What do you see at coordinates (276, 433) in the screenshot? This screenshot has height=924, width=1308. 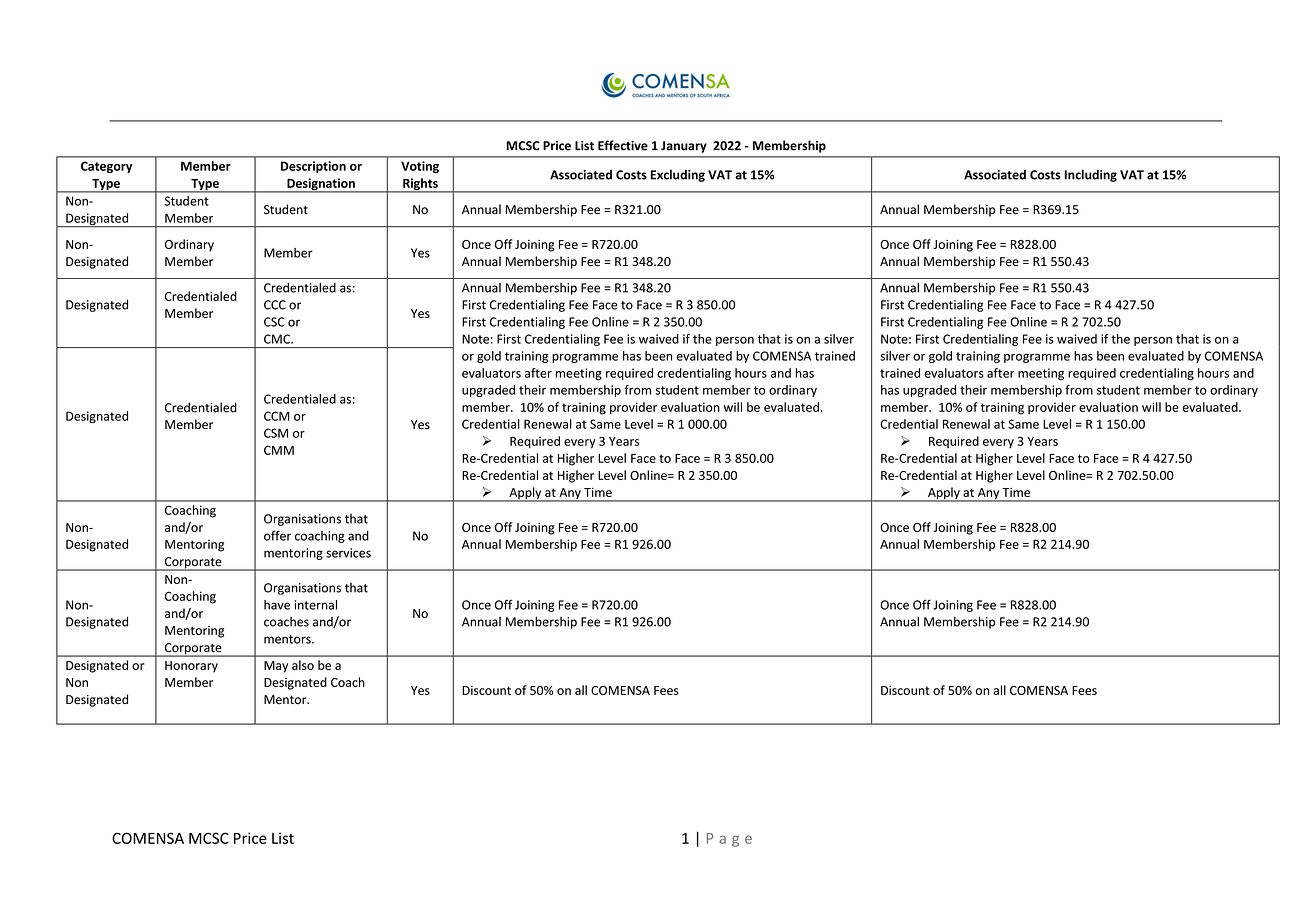 I see `CSM` at bounding box center [276, 433].
